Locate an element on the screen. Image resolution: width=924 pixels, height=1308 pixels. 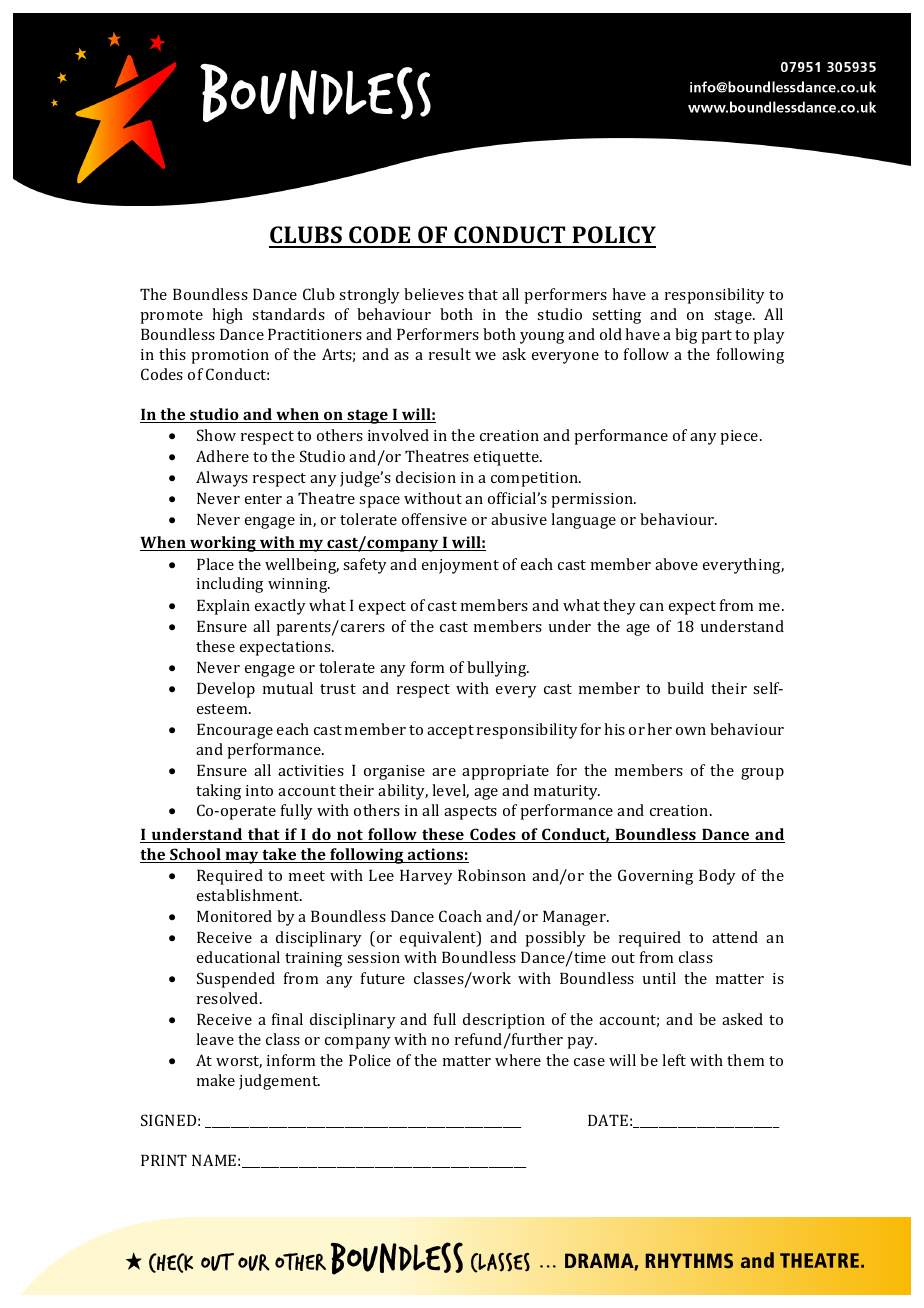
big is located at coordinates (686, 336).
